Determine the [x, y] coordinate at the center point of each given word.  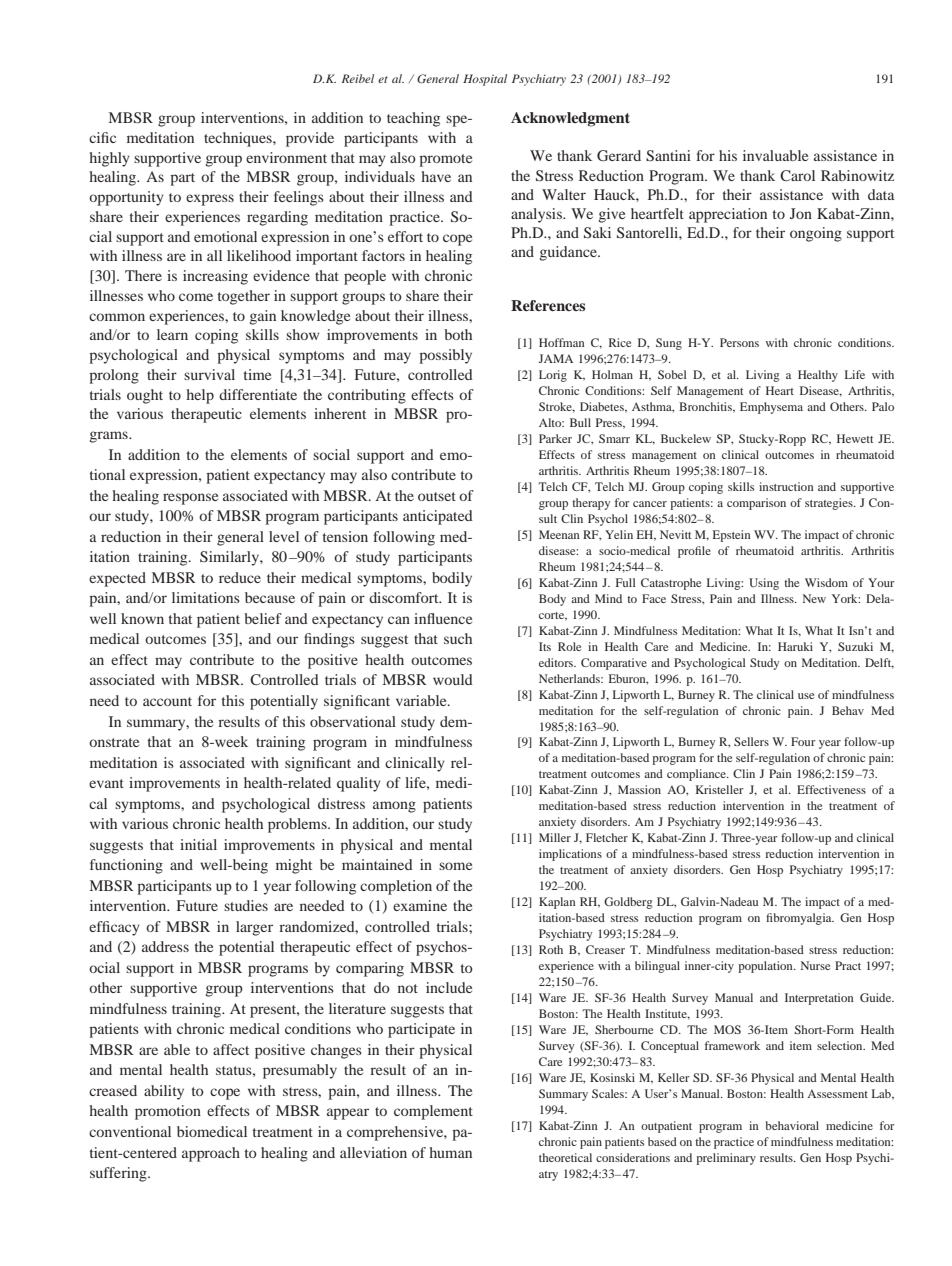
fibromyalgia [800, 919]
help [200, 396]
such [458, 638]
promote [445, 160]
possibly [445, 356]
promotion [168, 1112]
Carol [797, 175]
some [455, 866]
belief [263, 618]
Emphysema [771, 408]
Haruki [795, 646]
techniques [239, 139]
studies [246, 905]
